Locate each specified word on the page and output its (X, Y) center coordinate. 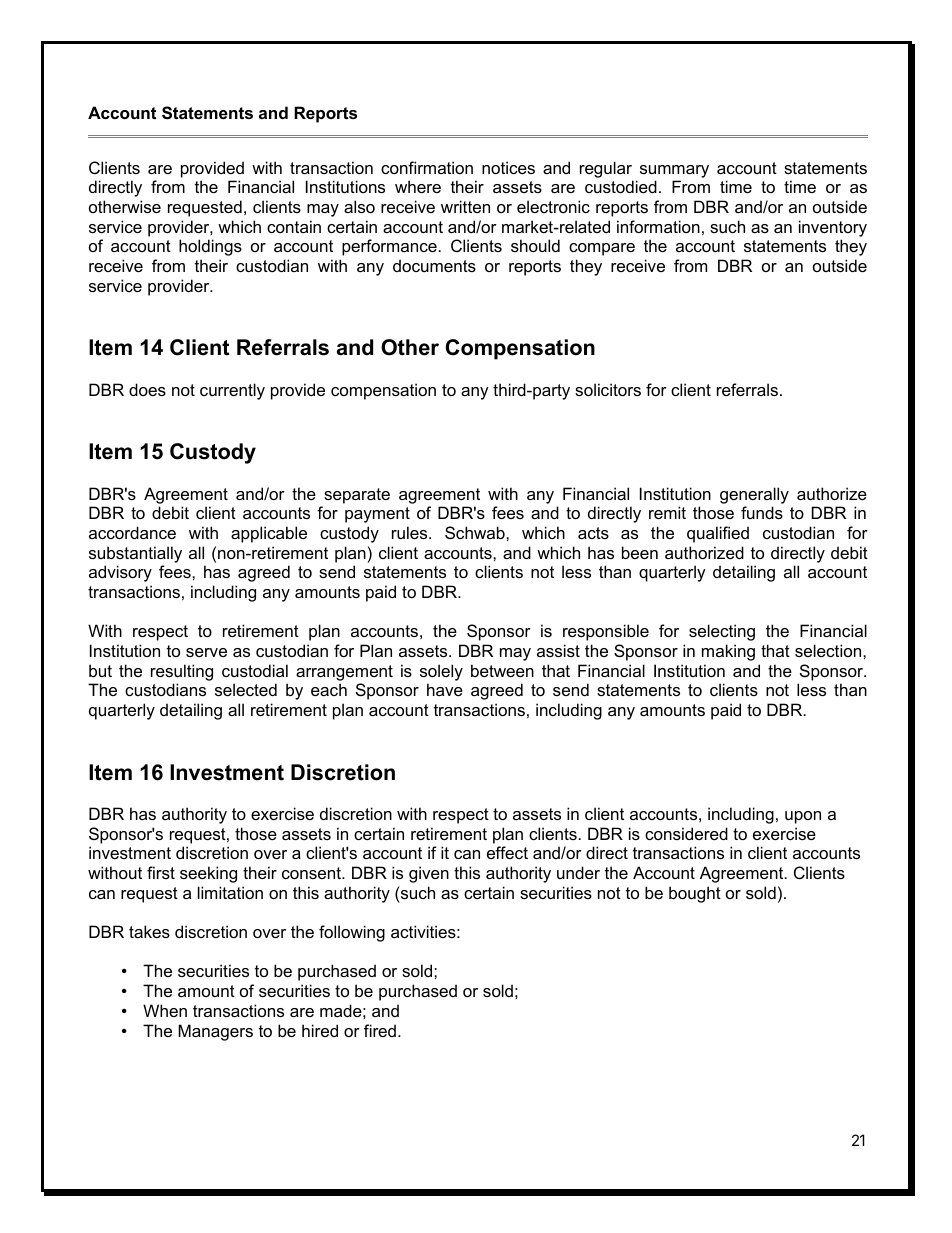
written (465, 206)
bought (695, 894)
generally (754, 495)
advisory (120, 573)
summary (674, 171)
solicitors (608, 389)
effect (507, 852)
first (161, 872)
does (147, 389)
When (165, 1010)
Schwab (476, 532)
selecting (722, 632)
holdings (210, 247)
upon (803, 817)
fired (380, 1030)
